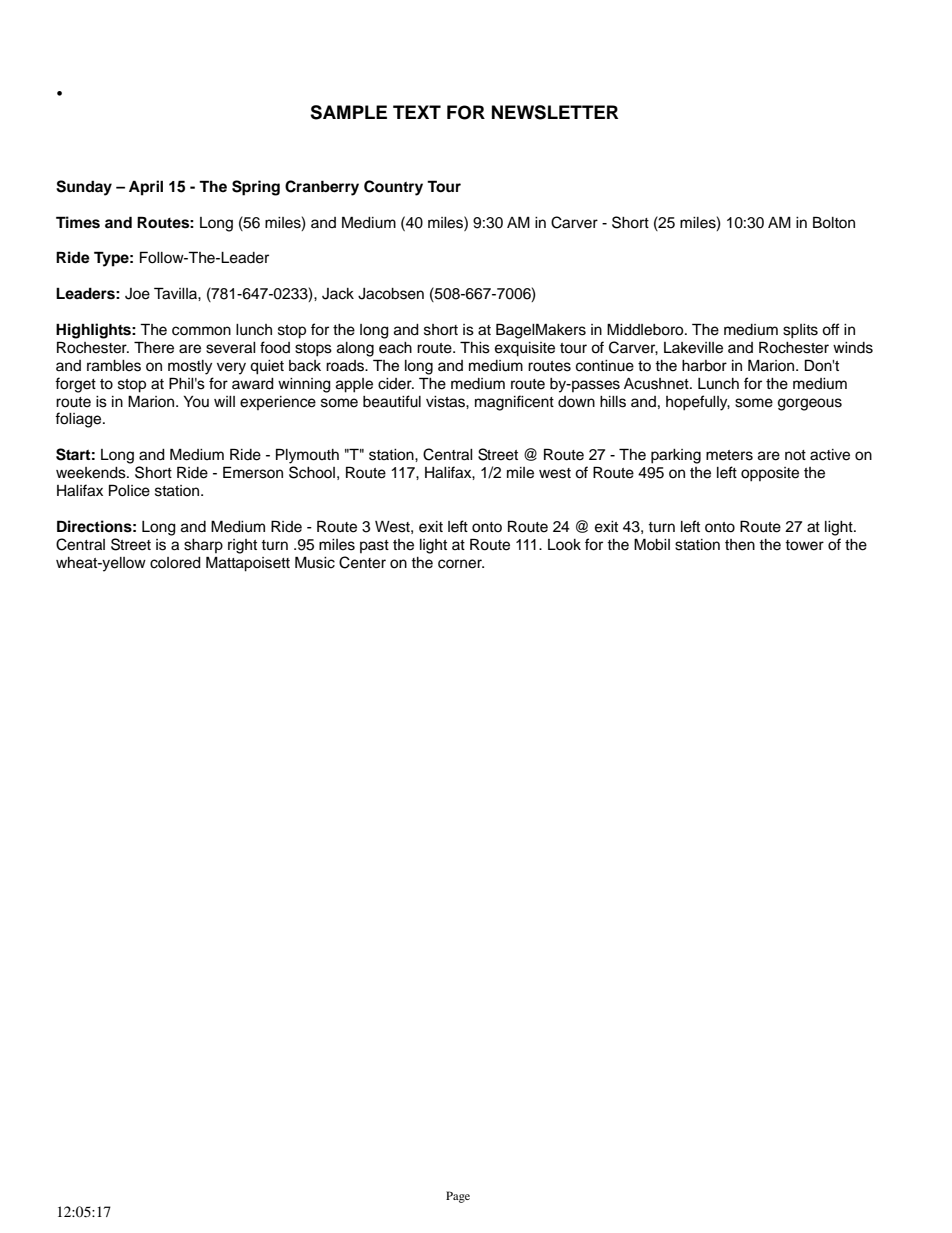 This screenshot has width=952, height=1233. Describe the element at coordinates (804, 545) in the screenshot. I see `tower` at that location.
